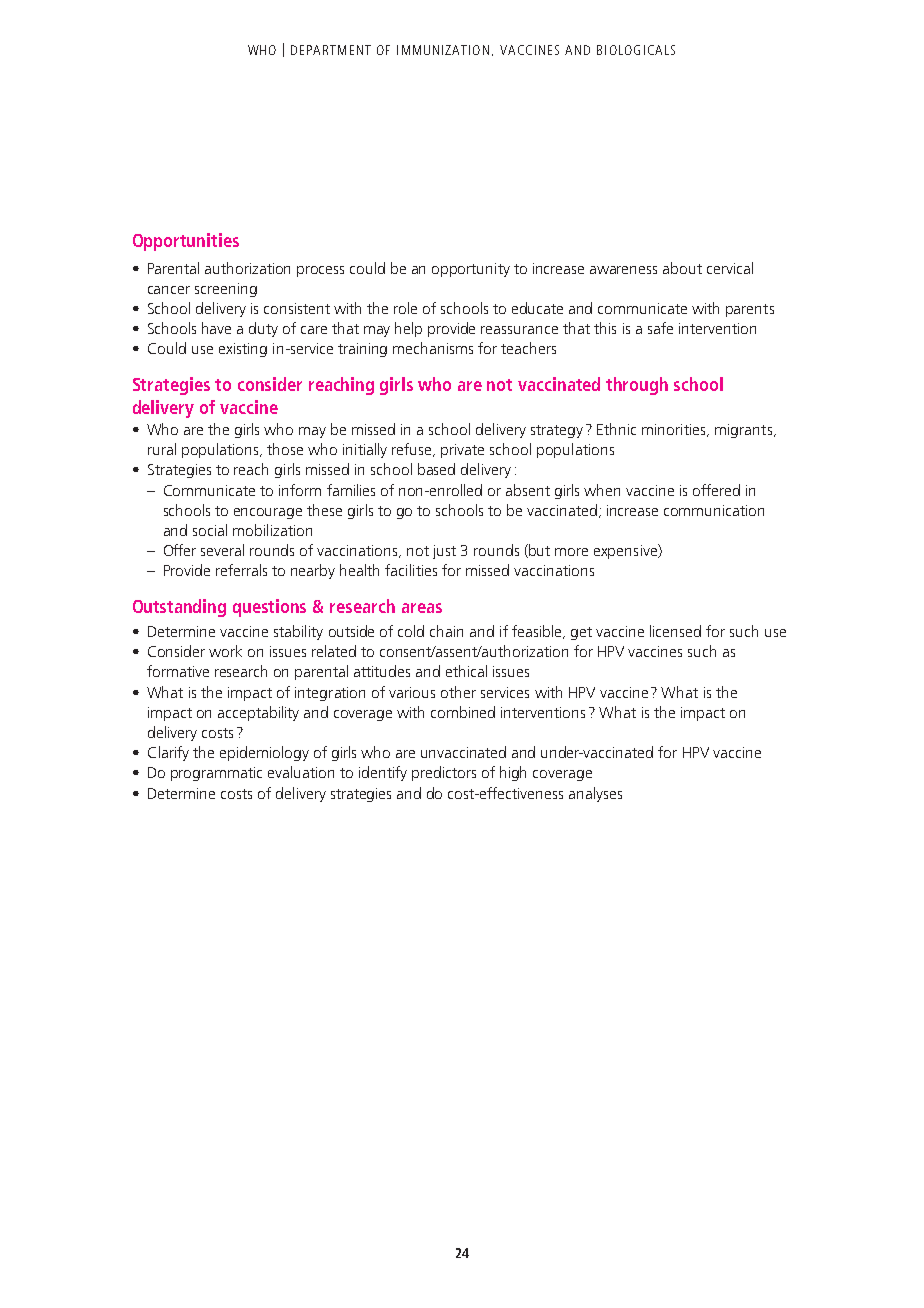  I want to click on minorities, so click(675, 430).
